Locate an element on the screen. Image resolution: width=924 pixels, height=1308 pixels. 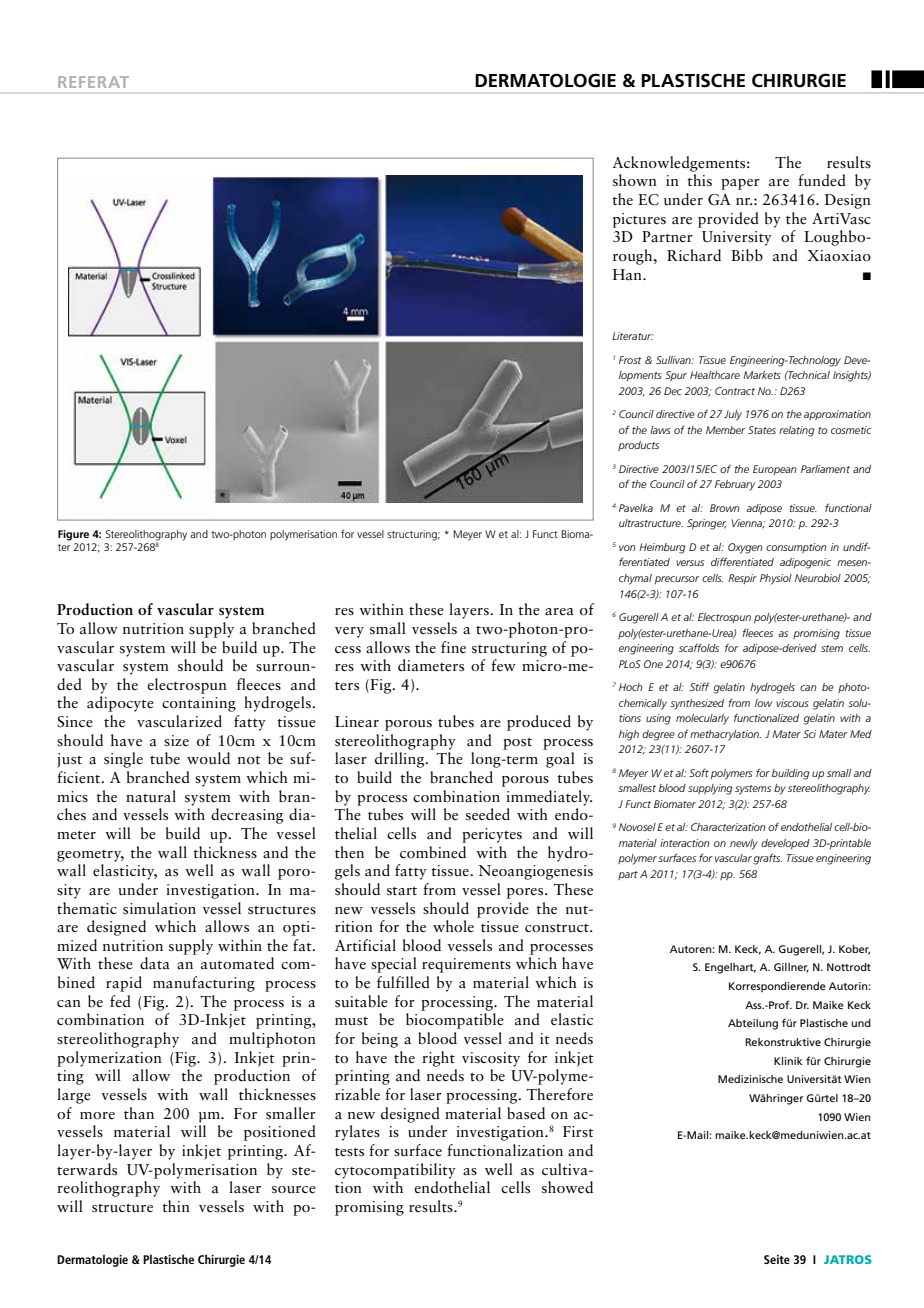
grafts is located at coordinates (767, 859).
